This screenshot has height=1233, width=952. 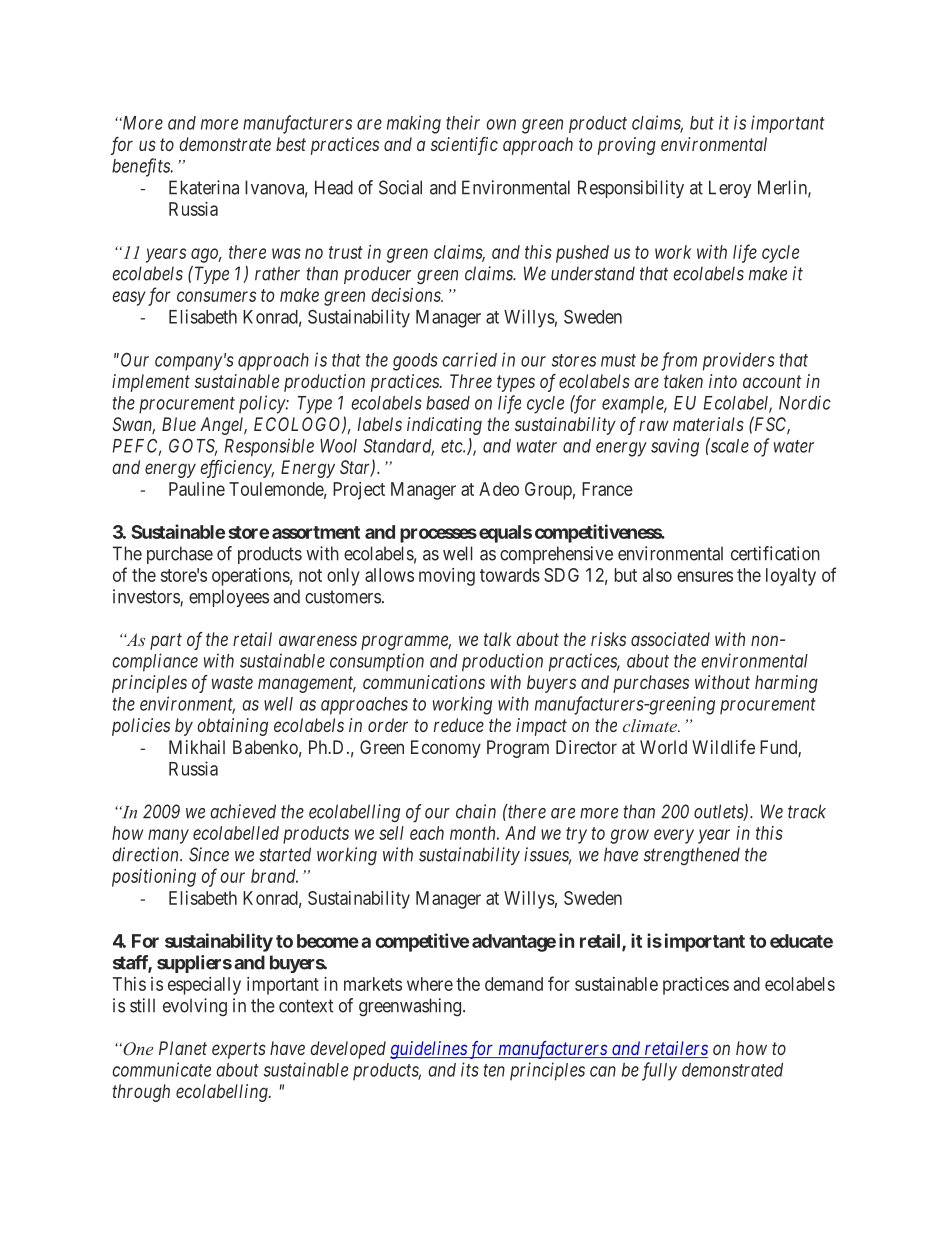 I want to click on chain, so click(x=476, y=811).
